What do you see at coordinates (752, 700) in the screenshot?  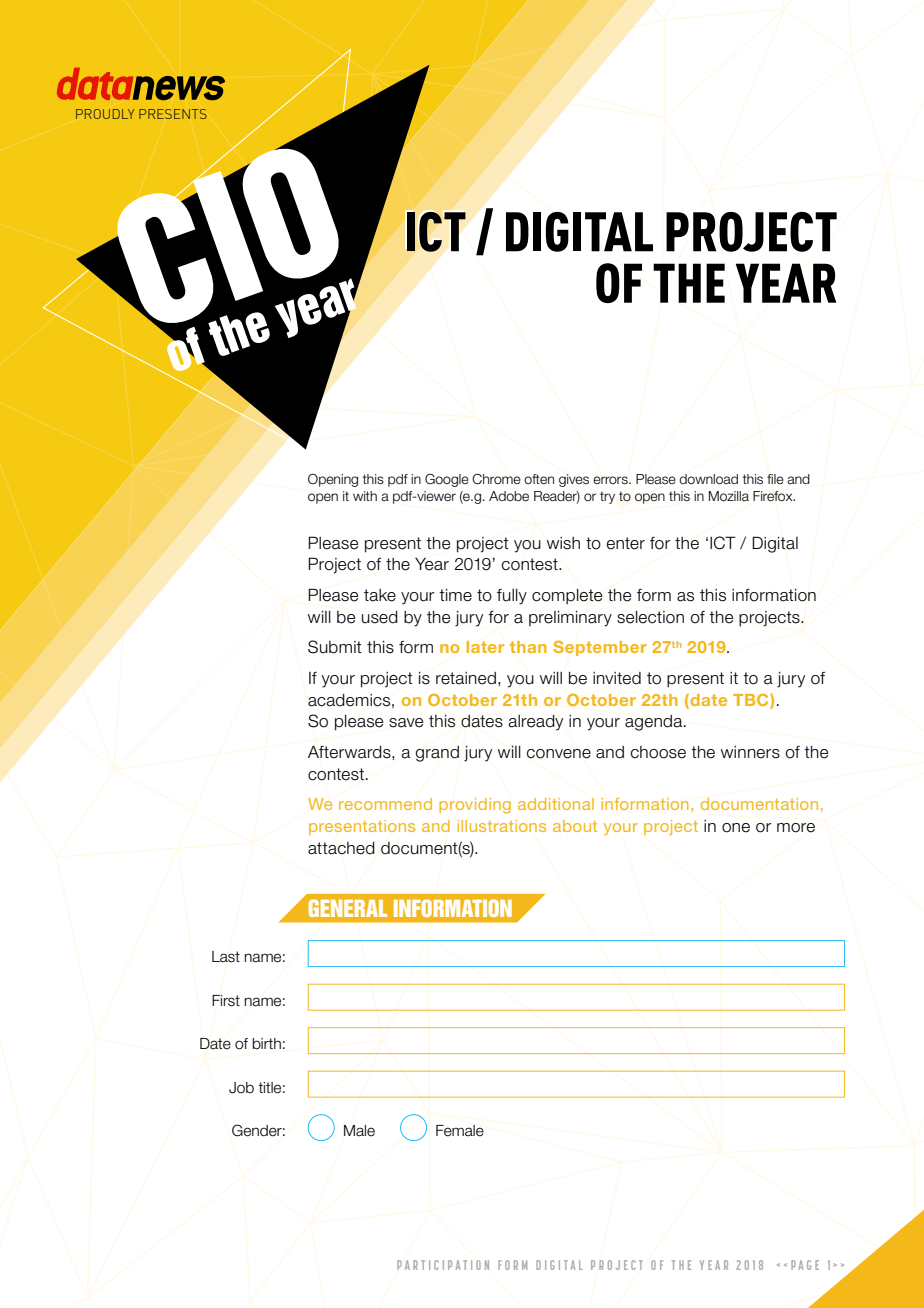 I see `TBC` at bounding box center [752, 700].
